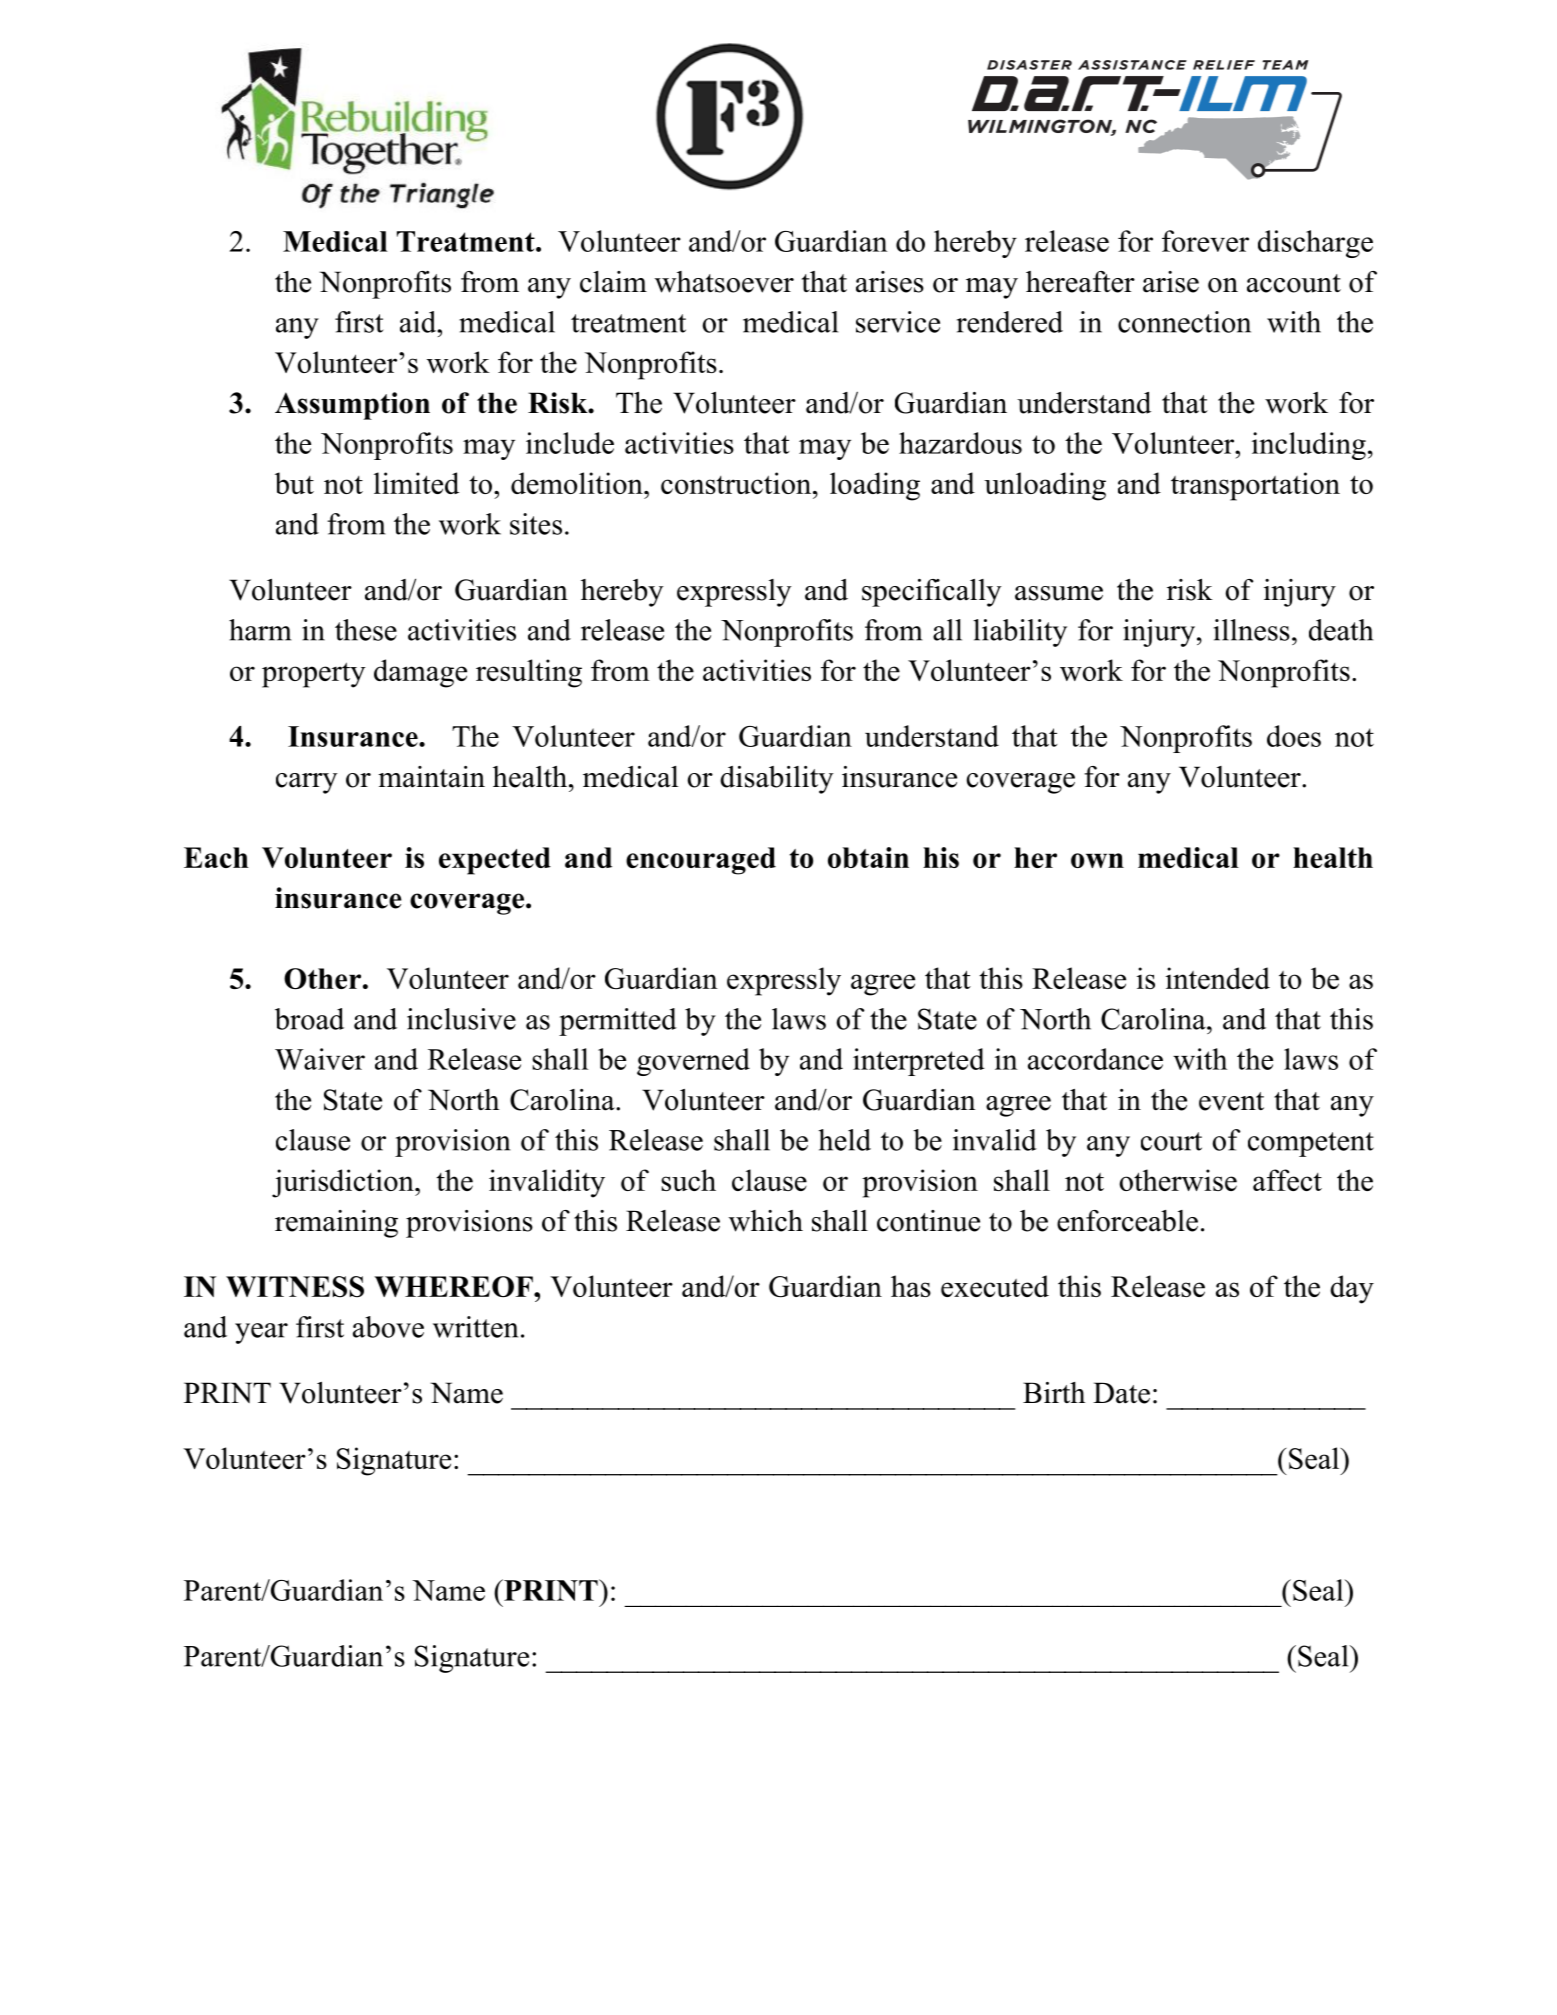 The height and width of the page is (2015, 1557). Describe the element at coordinates (737, 483) in the page. I see `construction` at that location.
